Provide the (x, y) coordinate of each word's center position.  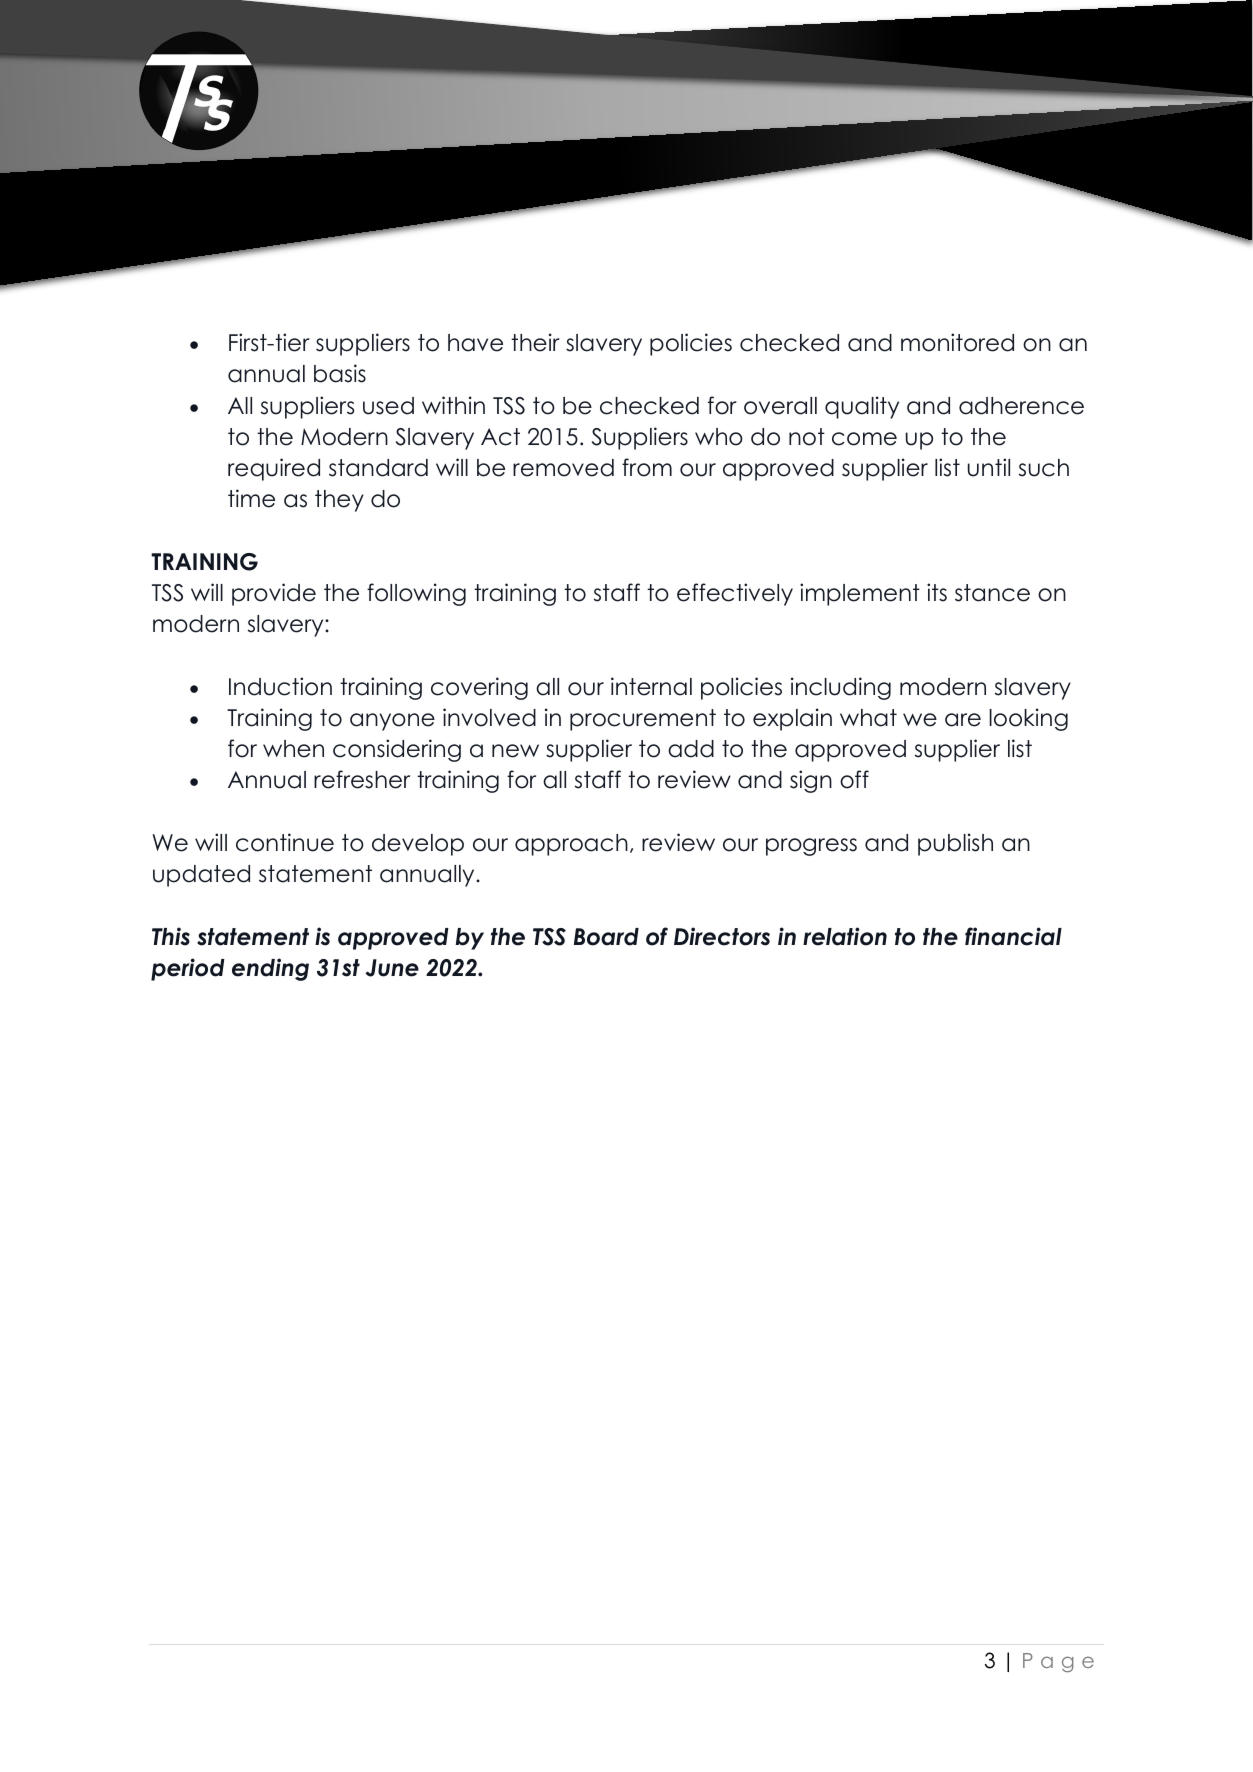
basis (340, 373)
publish (955, 844)
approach (571, 845)
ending (270, 969)
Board (606, 937)
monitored (957, 342)
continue (285, 842)
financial (1013, 936)
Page (1058, 1662)
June (392, 968)
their (535, 342)
